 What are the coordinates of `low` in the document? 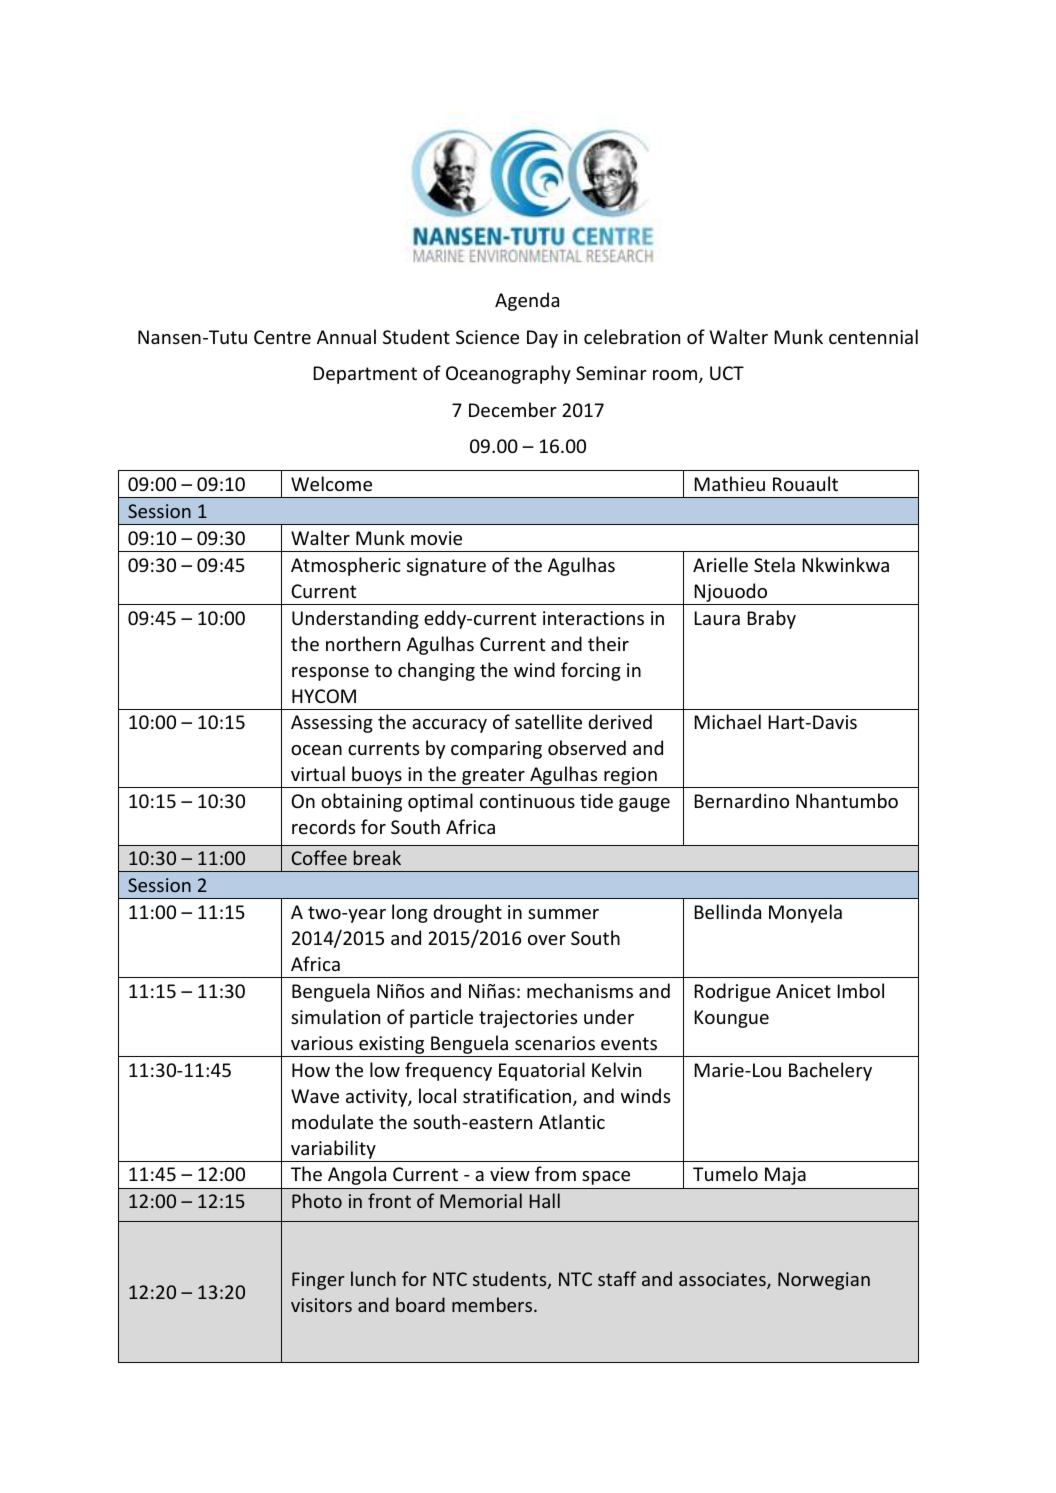 It's located at (385, 1069).
